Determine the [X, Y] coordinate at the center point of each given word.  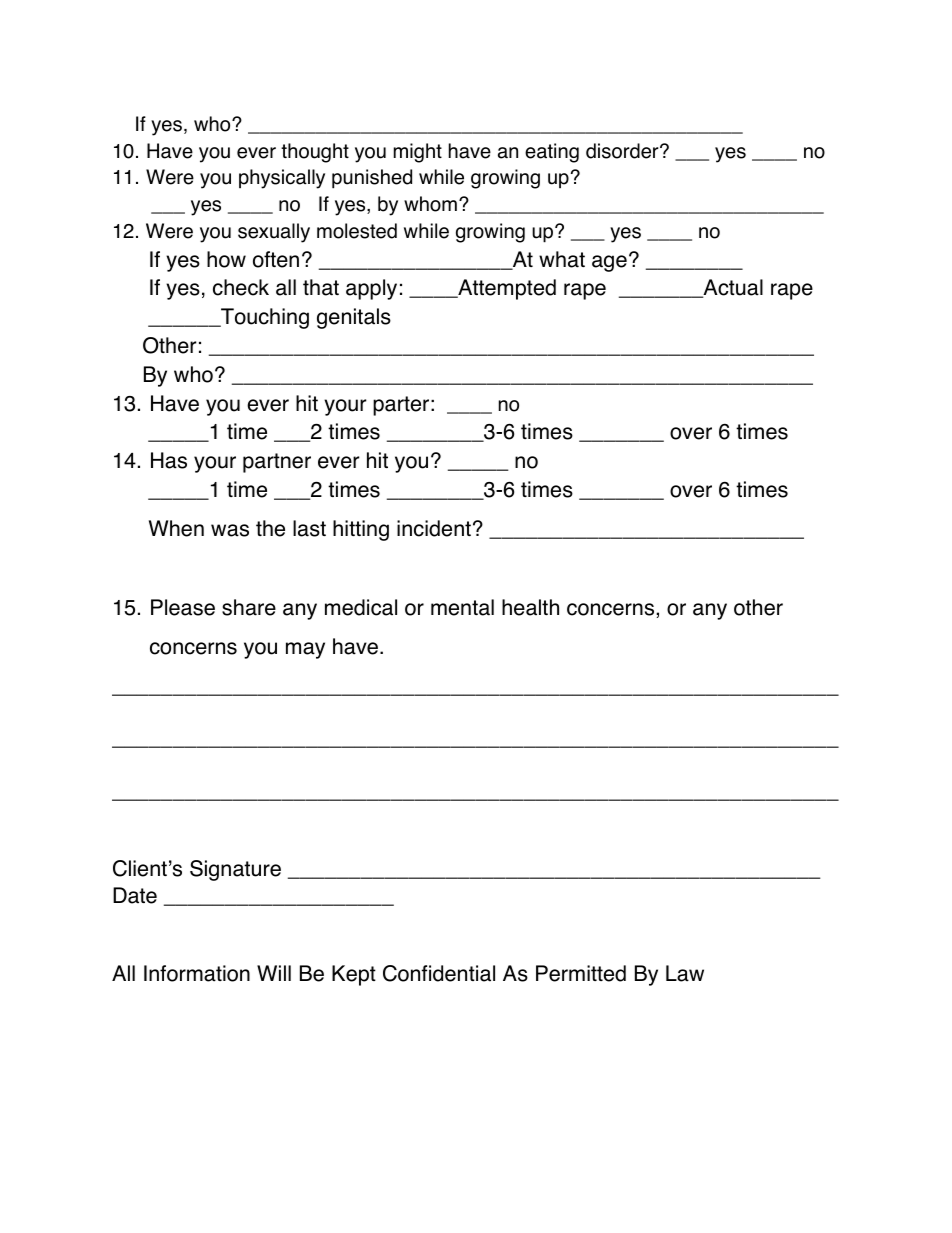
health [530, 607]
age [609, 263]
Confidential [439, 973]
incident [434, 528]
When [176, 528]
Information [197, 973]
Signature [235, 870]
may [305, 650]
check [241, 287]
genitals [354, 318]
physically [282, 179]
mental [462, 607]
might [418, 153]
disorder [623, 151]
